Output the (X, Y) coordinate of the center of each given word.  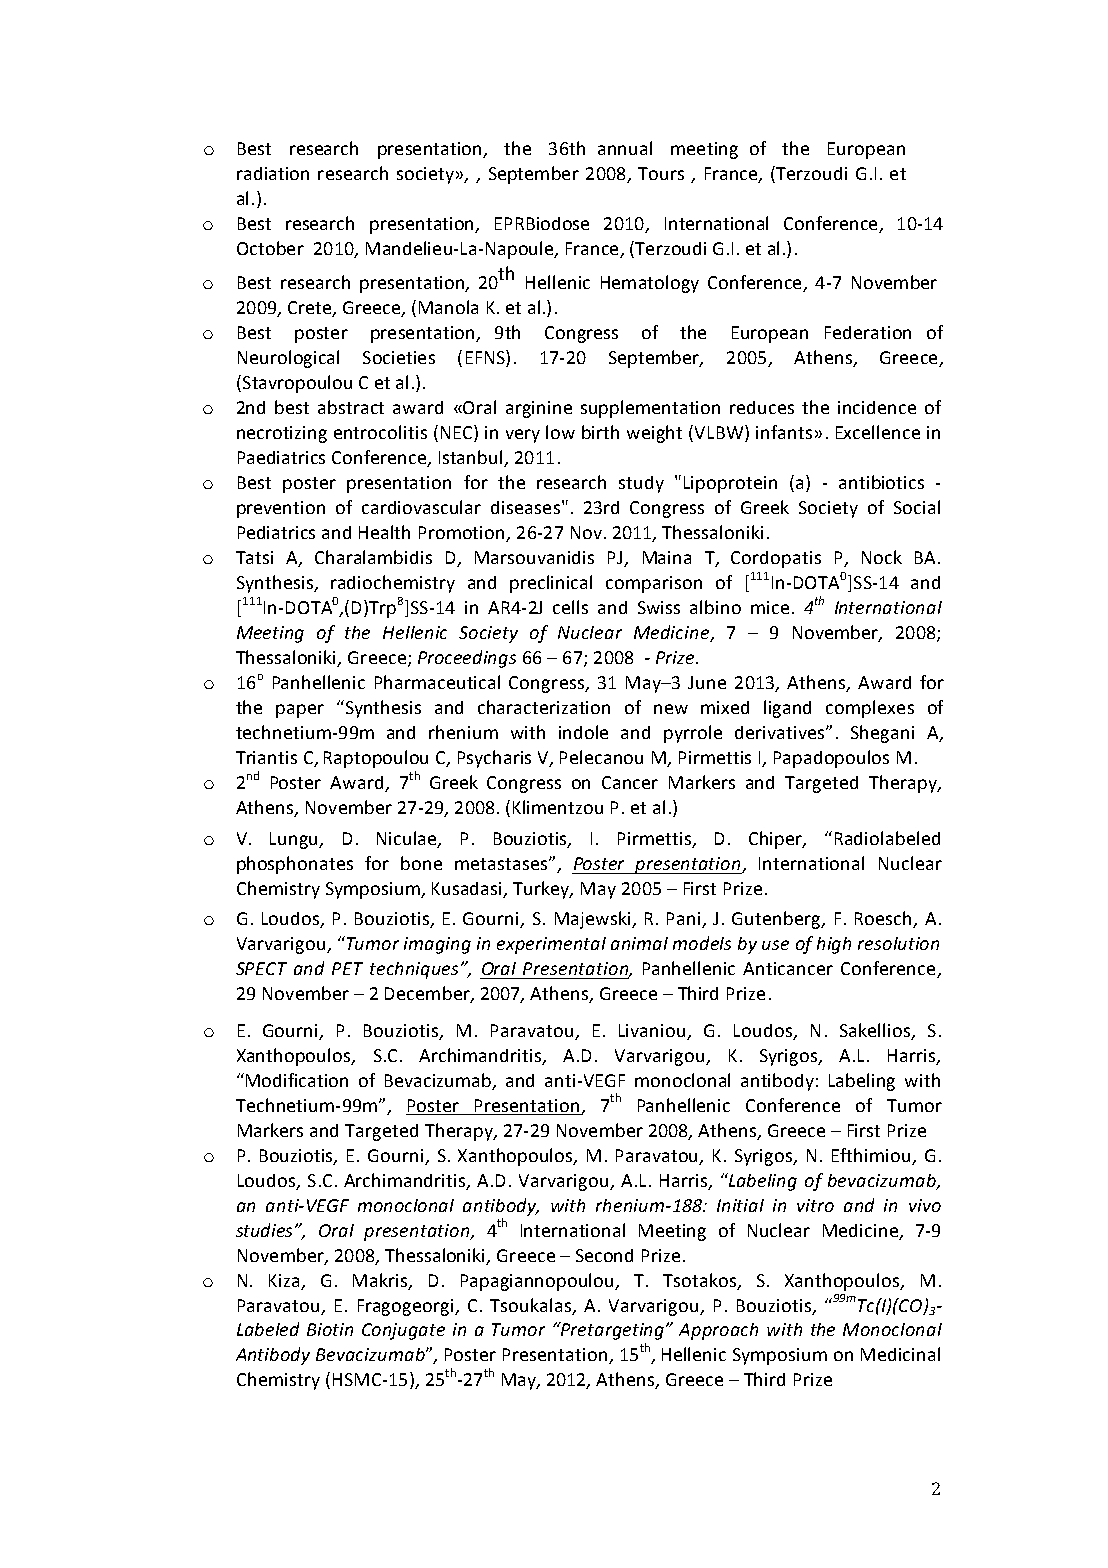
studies (266, 1230)
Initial (740, 1205)
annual (625, 148)
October (270, 248)
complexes (870, 709)
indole (583, 732)
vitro (815, 1205)
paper (300, 711)
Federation (868, 332)
